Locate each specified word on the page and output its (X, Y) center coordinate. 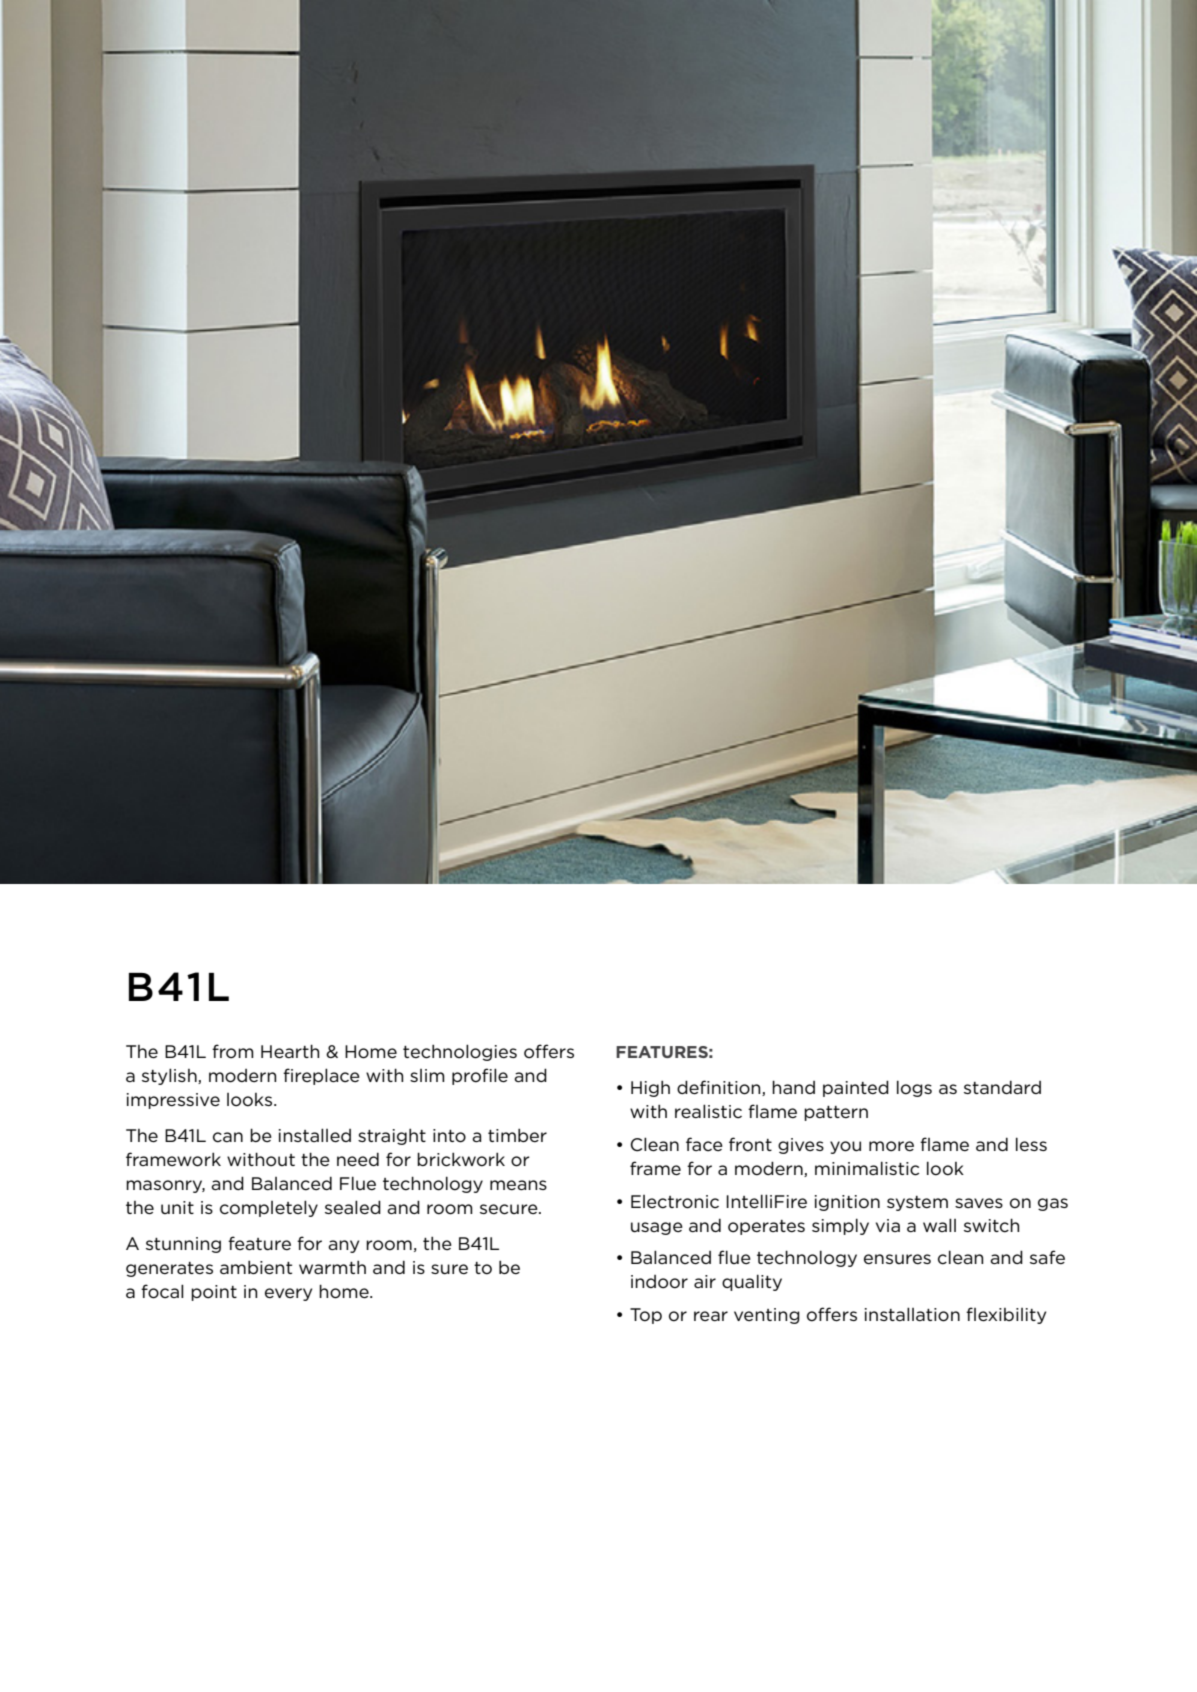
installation (912, 1314)
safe (1047, 1257)
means (518, 1185)
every (288, 1294)
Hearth (290, 1051)
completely (269, 1208)
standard (1002, 1087)
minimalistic (867, 1168)
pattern (836, 1113)
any (343, 1246)
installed (315, 1135)
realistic (708, 1111)
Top (646, 1316)
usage (657, 1228)
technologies (460, 1052)
